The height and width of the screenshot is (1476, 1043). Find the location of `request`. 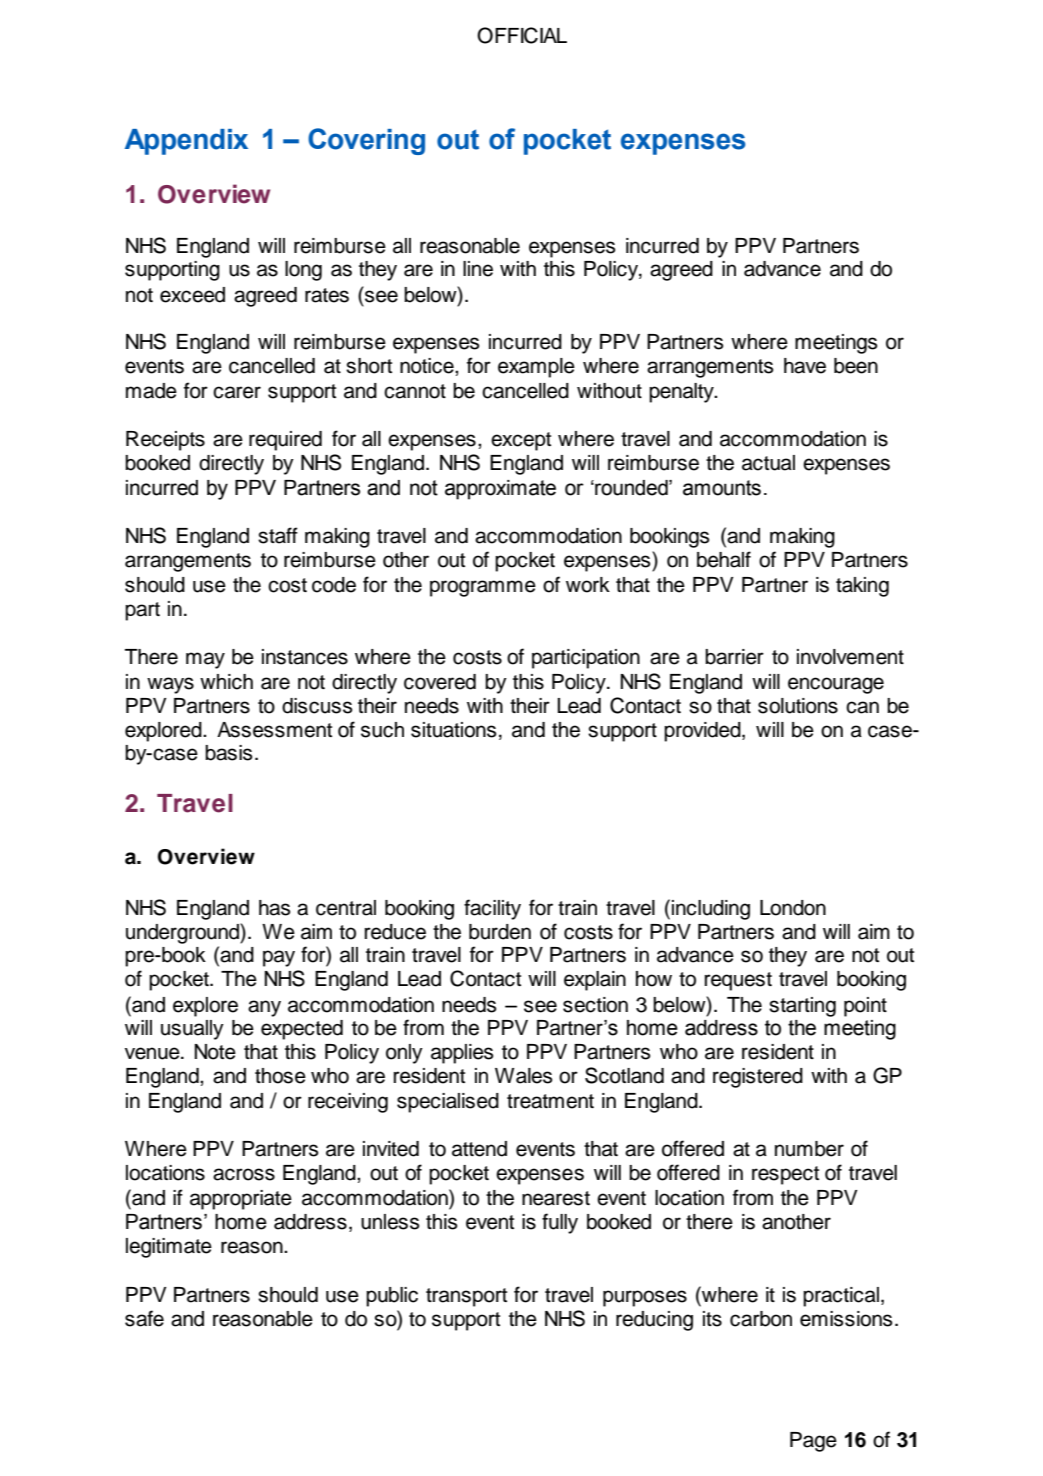

request is located at coordinates (738, 981).
